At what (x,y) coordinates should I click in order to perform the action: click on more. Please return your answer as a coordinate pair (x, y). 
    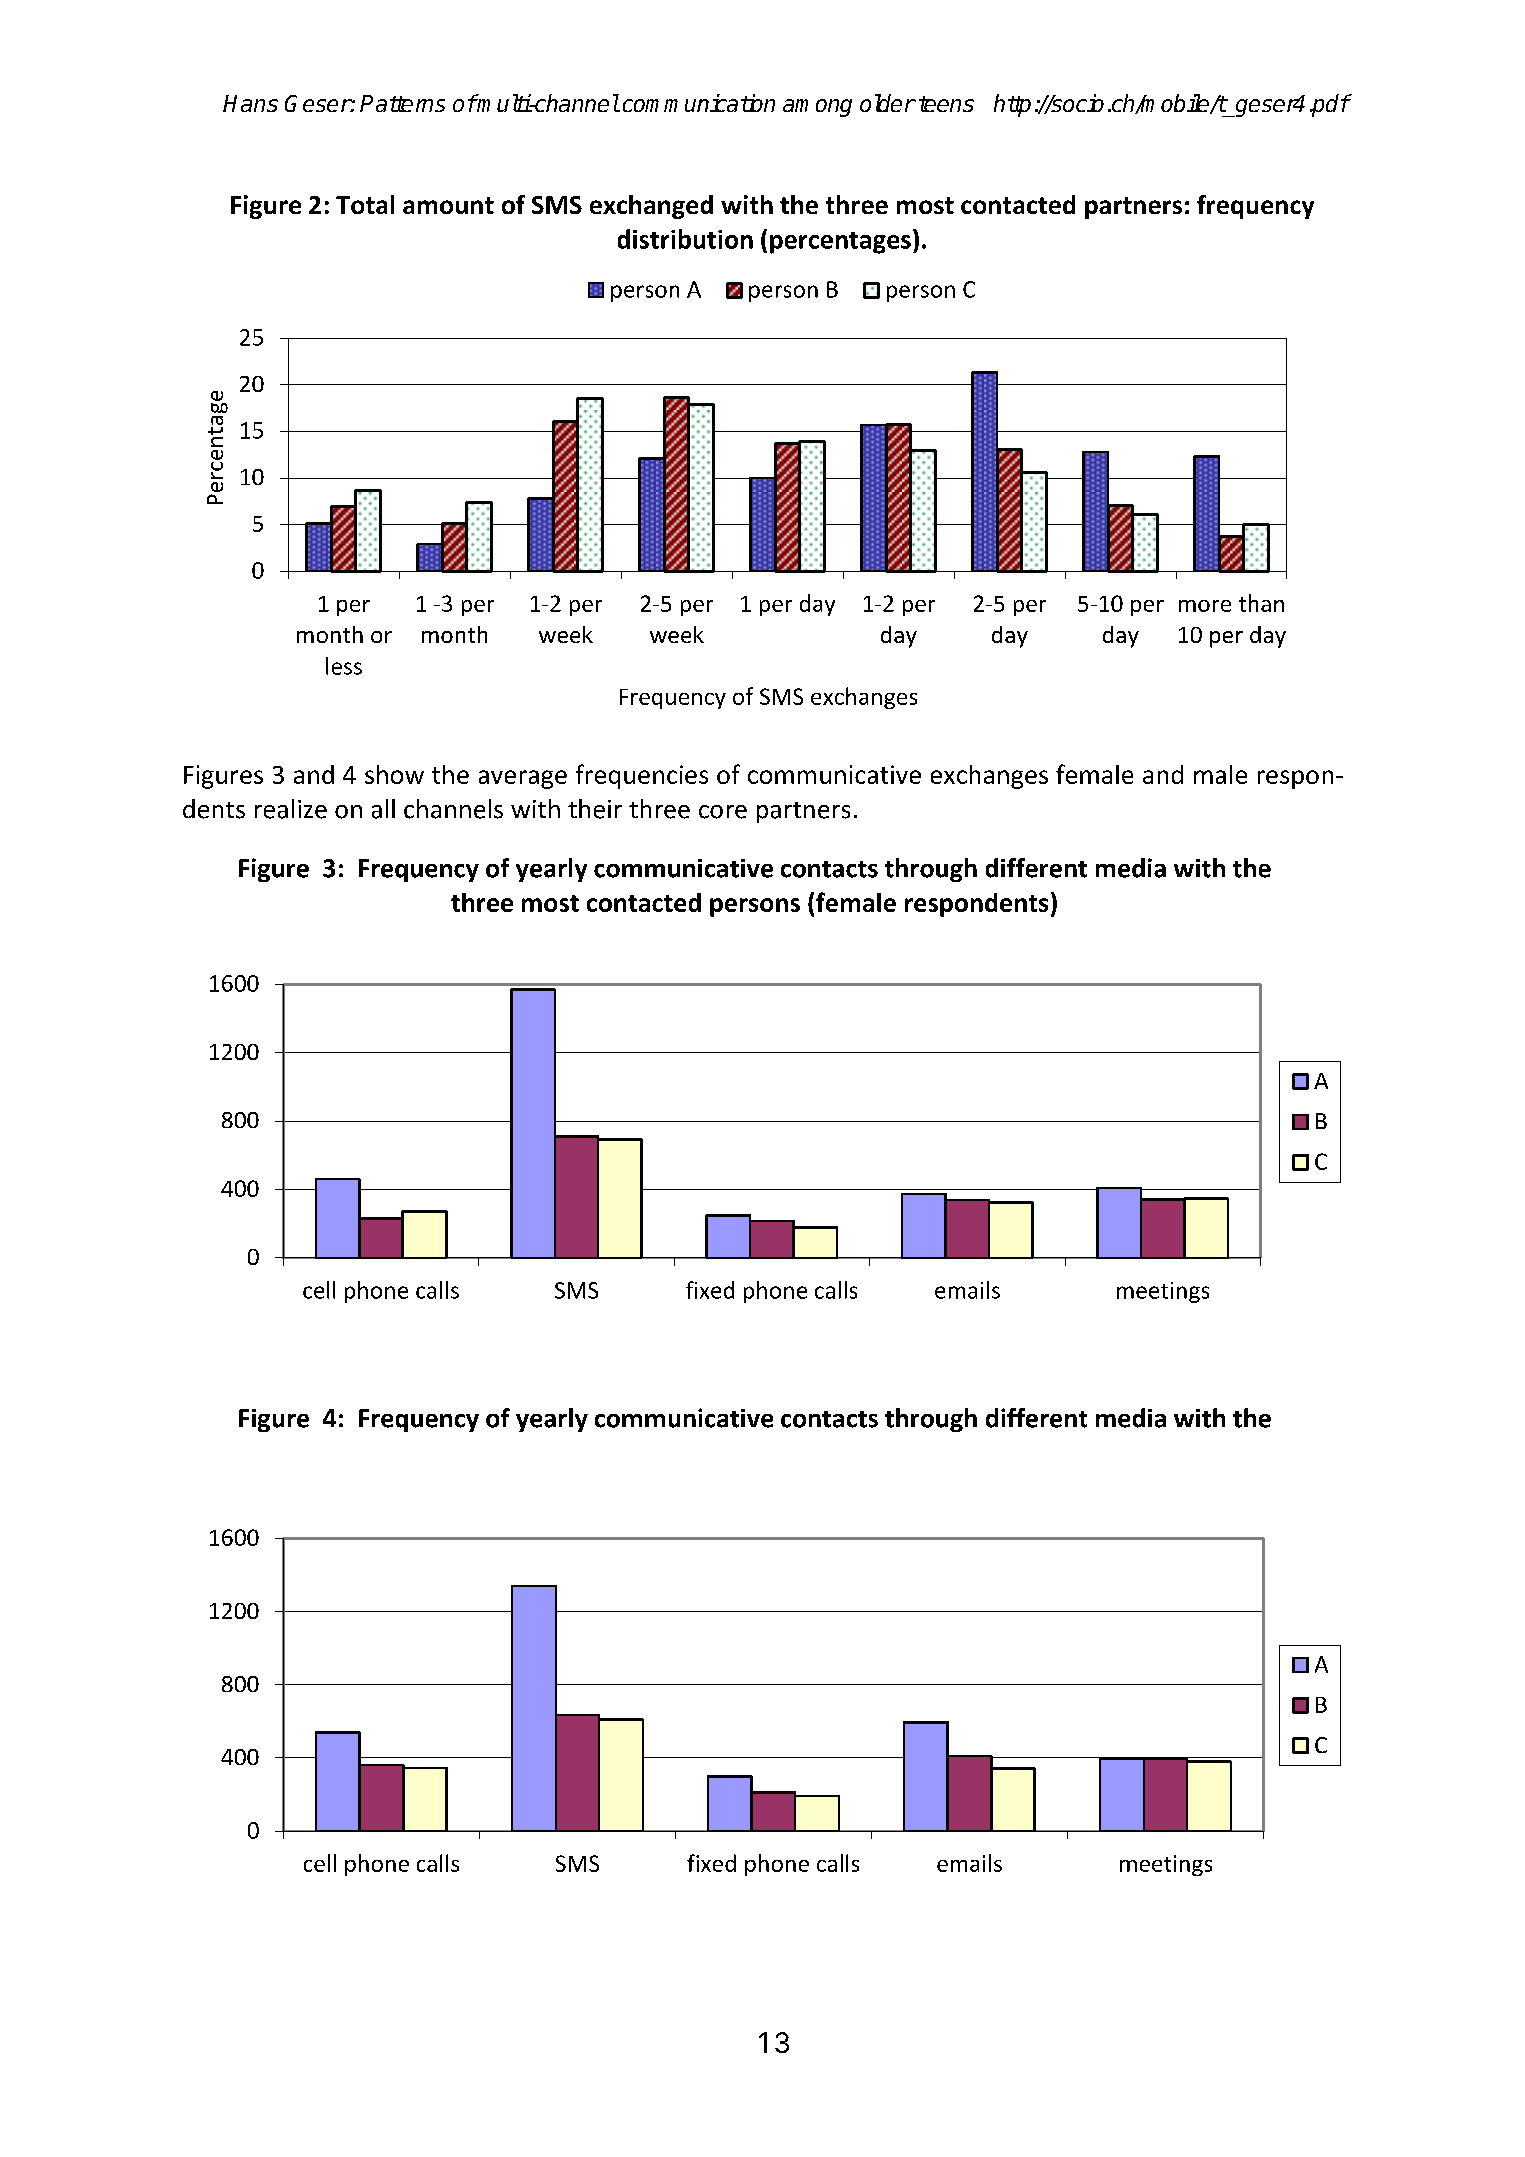
    Looking at the image, I should click on (1205, 606).
